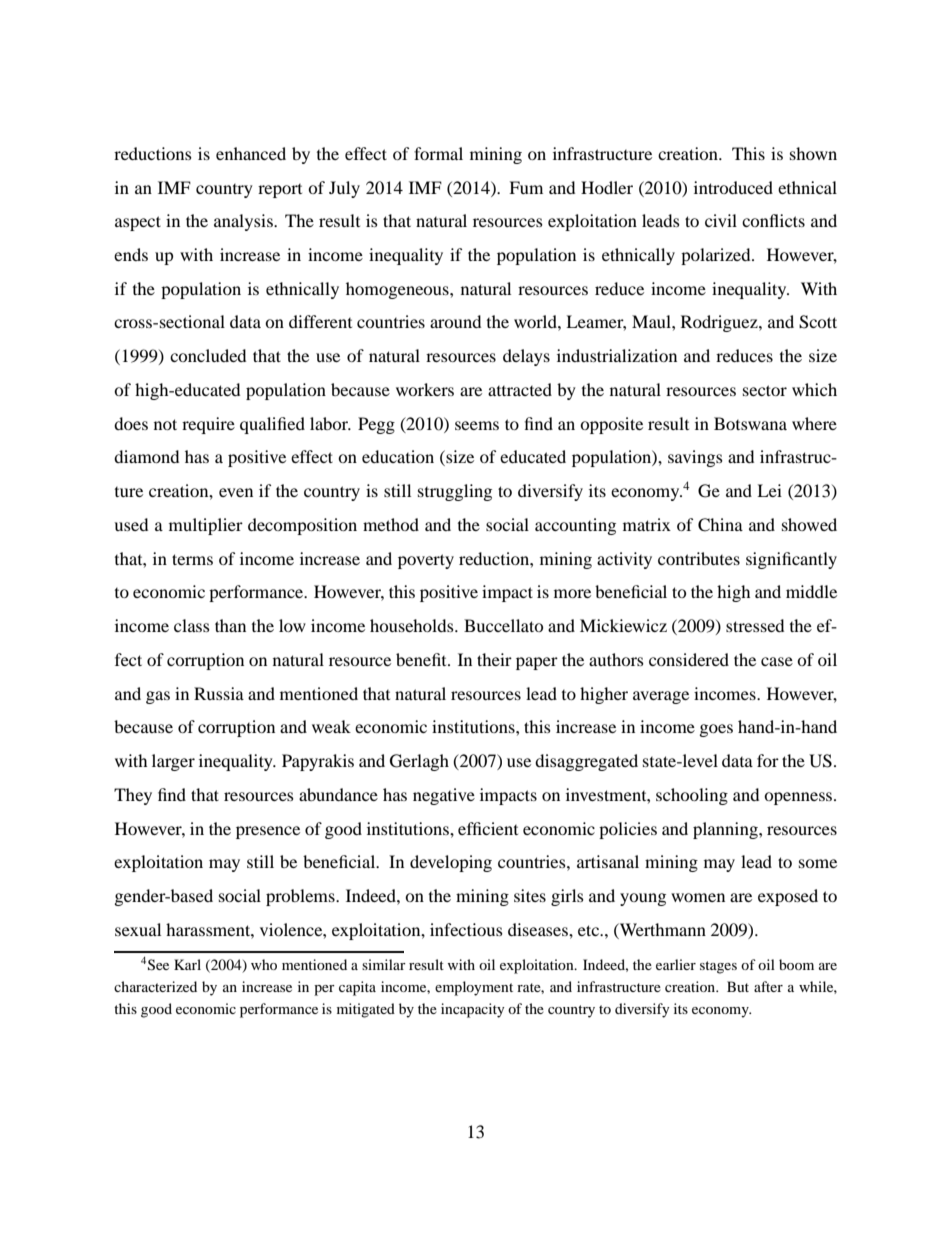 The width and height of the screenshot is (952, 1233). What do you see at coordinates (494, 659) in the screenshot?
I see `their` at bounding box center [494, 659].
